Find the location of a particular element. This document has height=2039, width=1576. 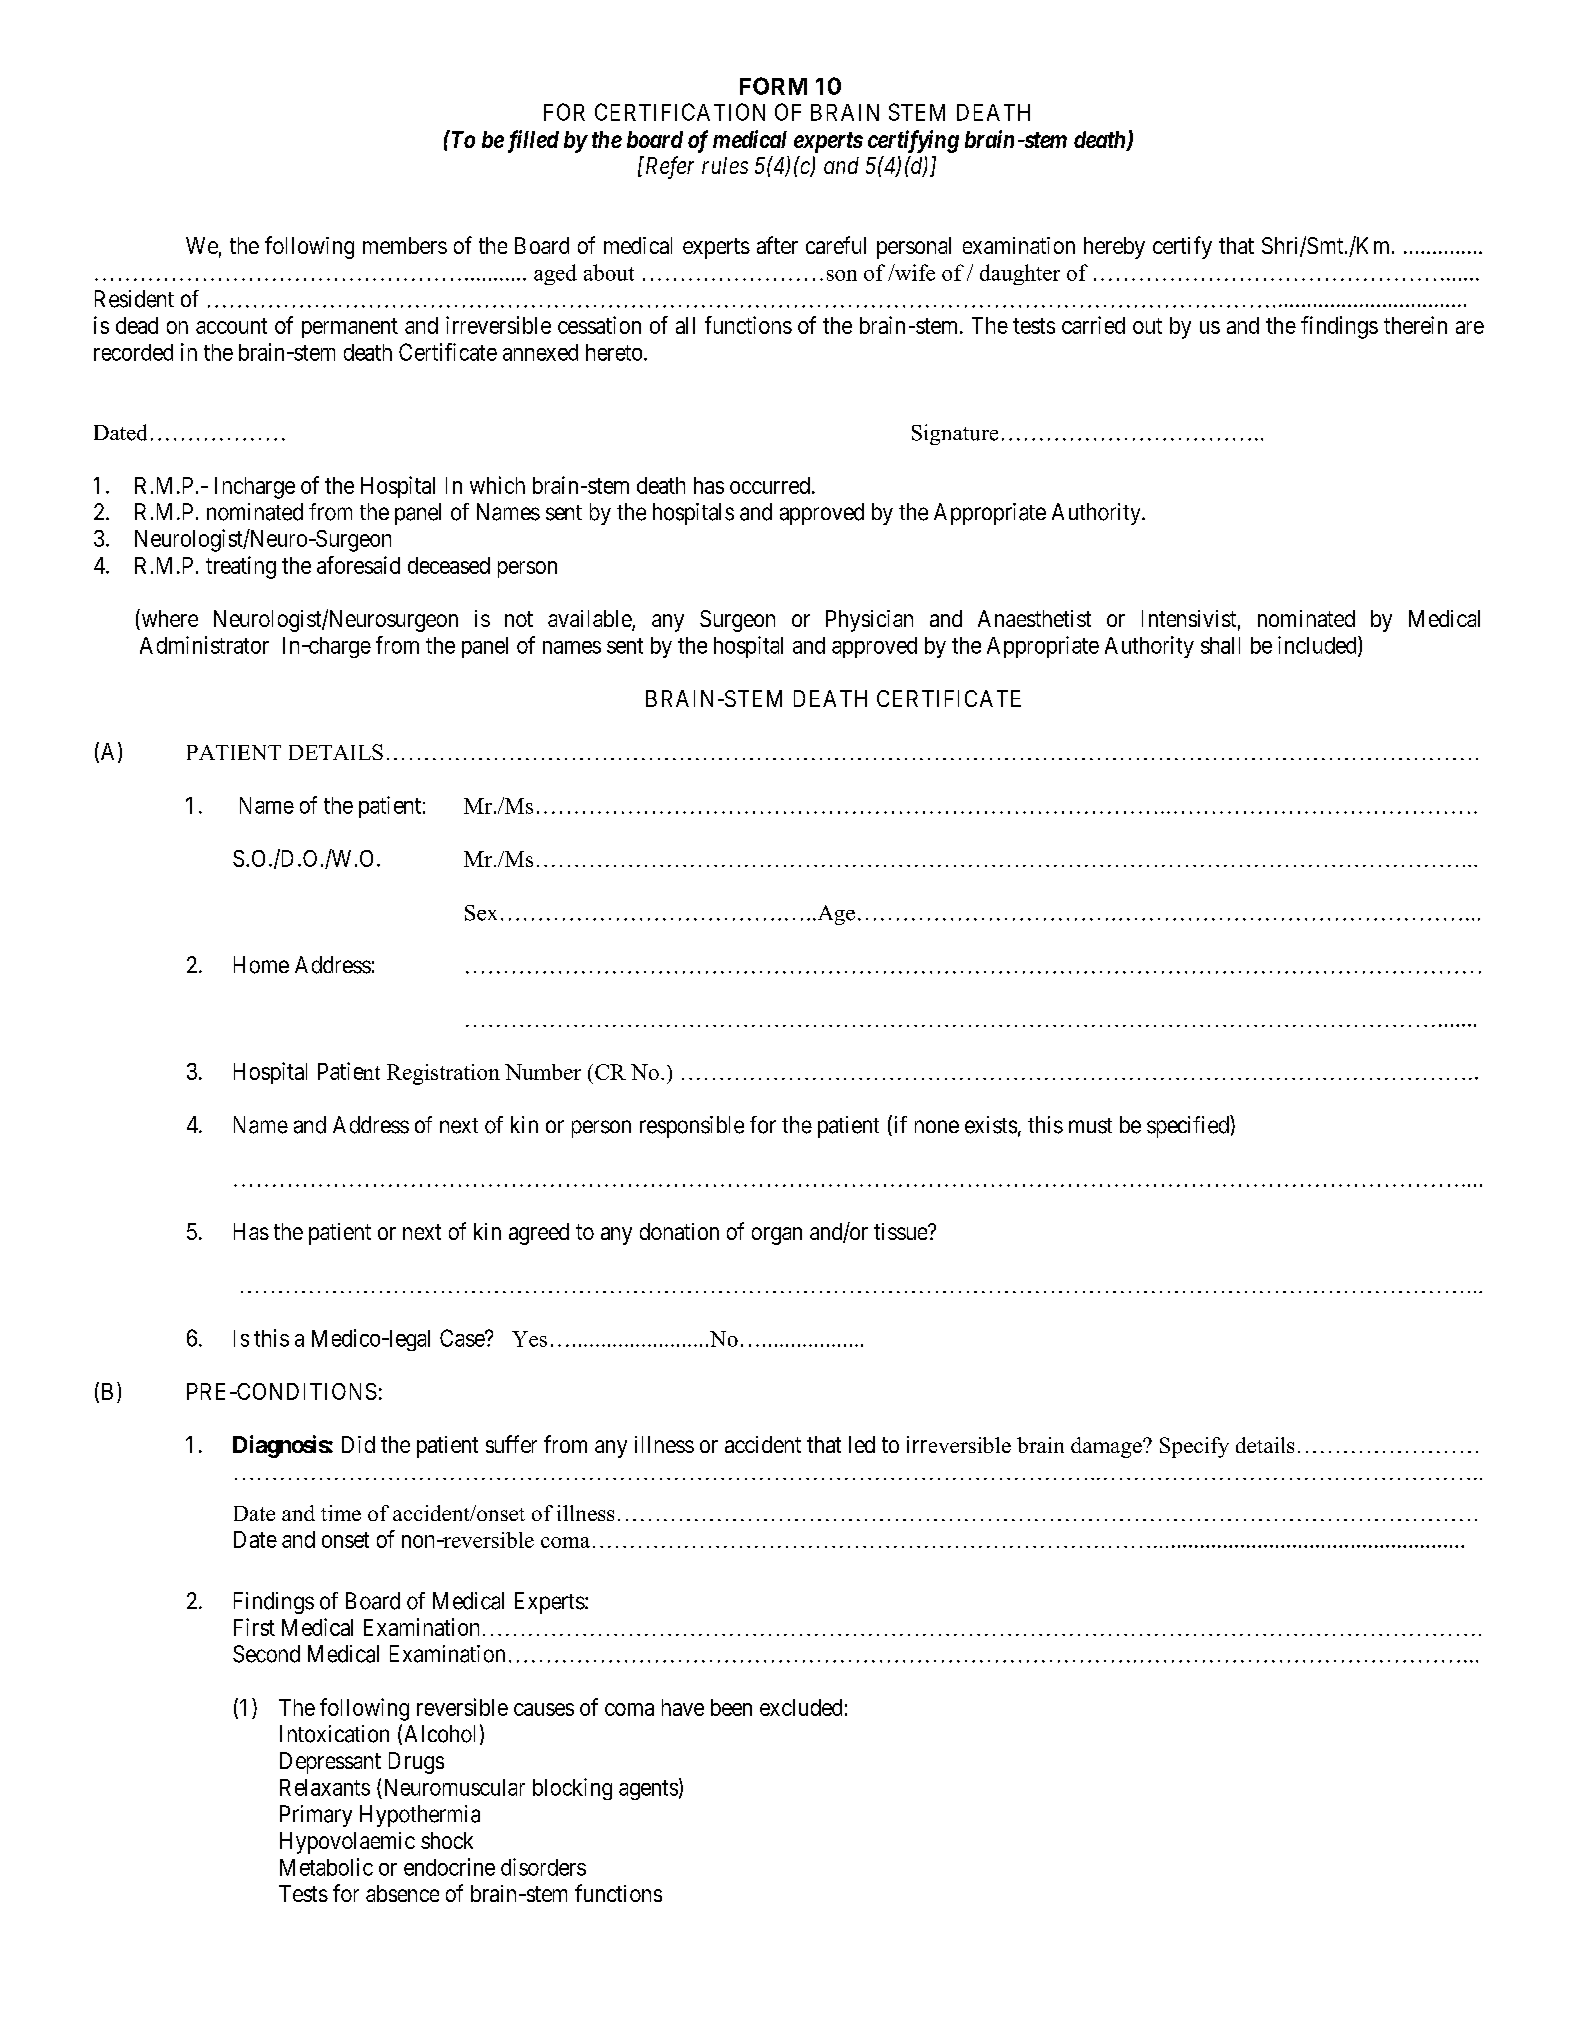

agents is located at coordinates (648, 1790).
